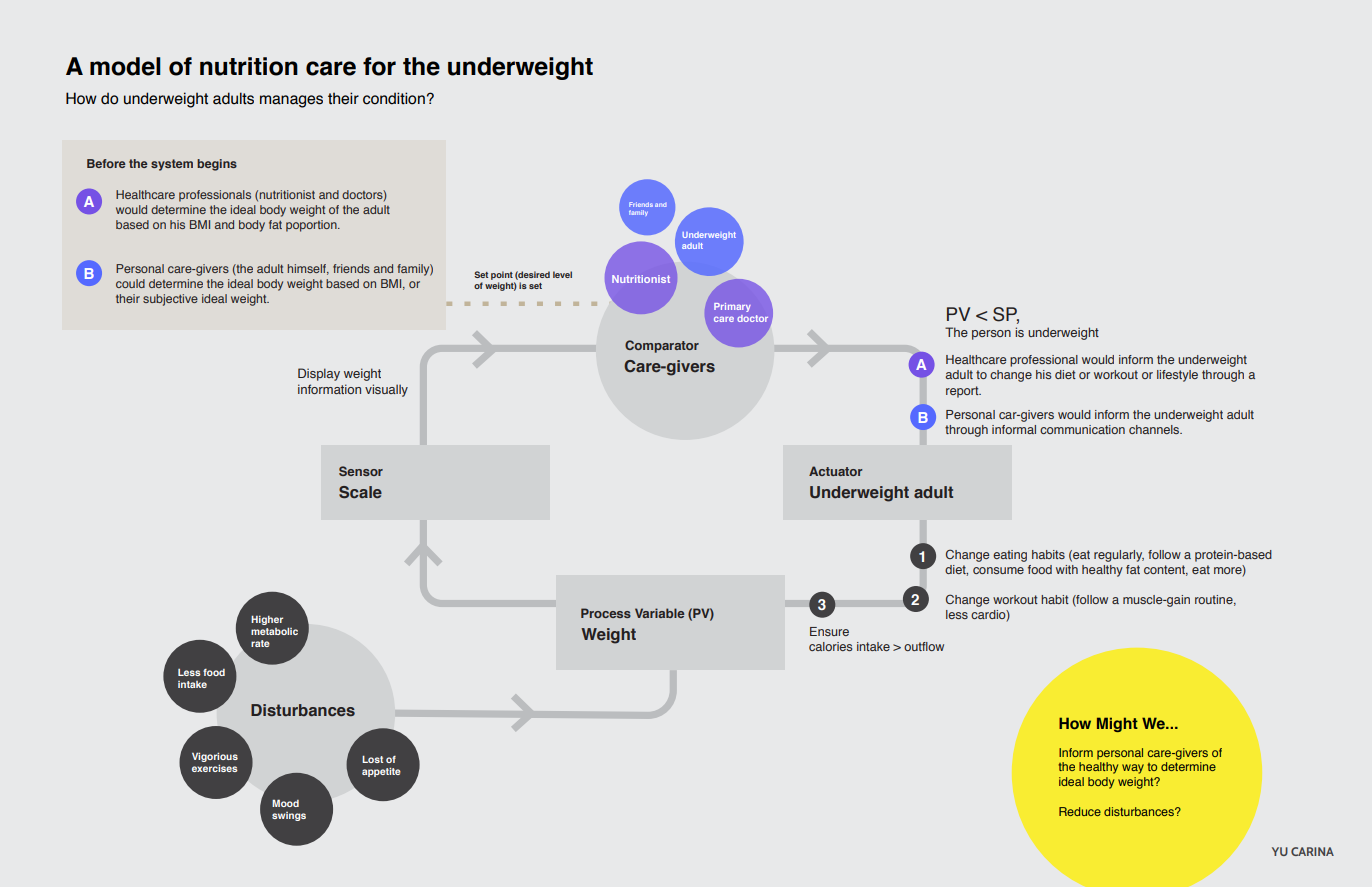  I want to click on lifestyle, so click(1177, 376).
